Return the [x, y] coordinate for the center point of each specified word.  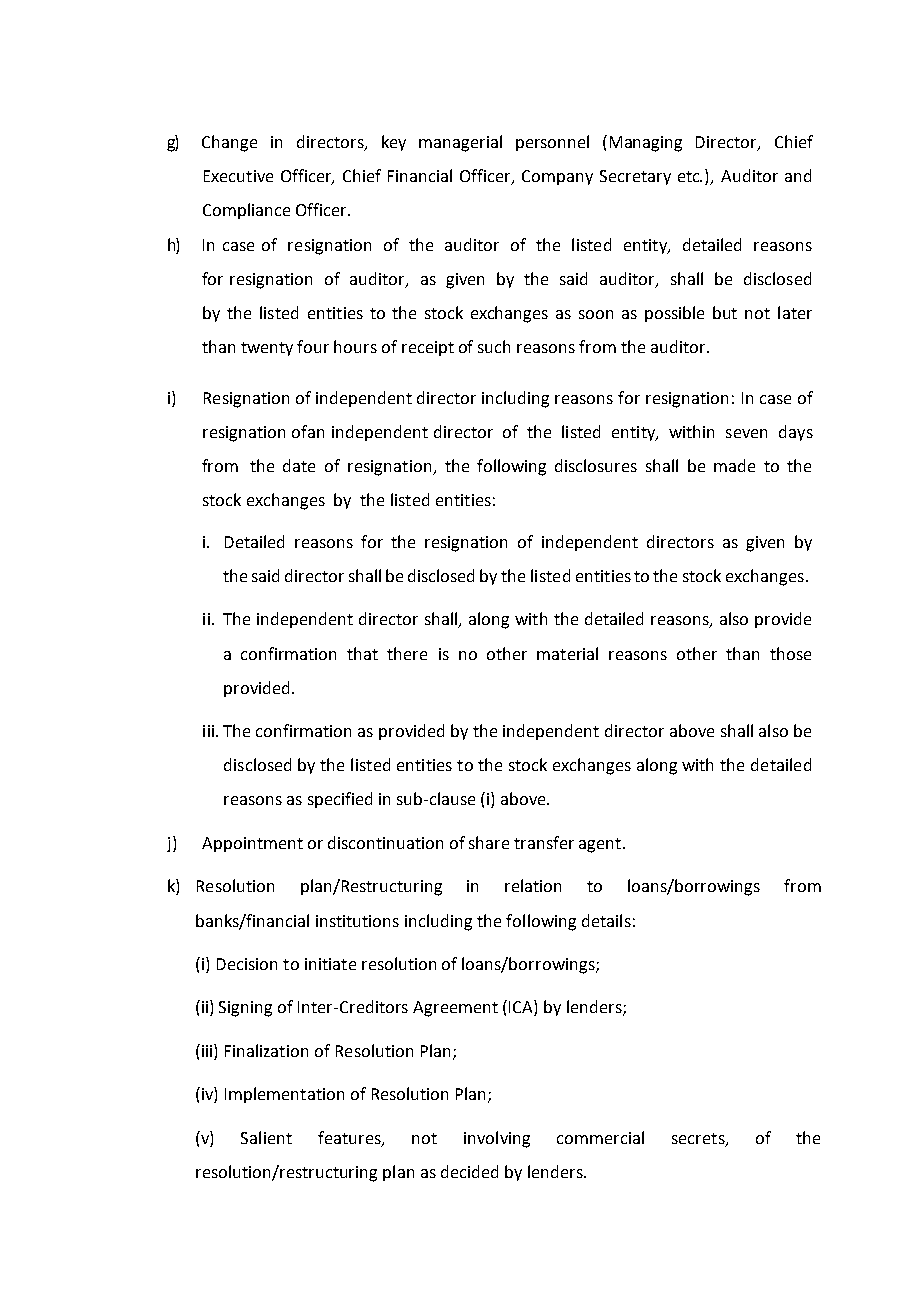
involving [497, 1139]
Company [557, 177]
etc [690, 176]
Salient [266, 1137]
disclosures [596, 465]
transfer [544, 842]
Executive [238, 176]
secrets [699, 1139]
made [734, 465]
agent [600, 845]
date [299, 465]
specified [340, 800]
